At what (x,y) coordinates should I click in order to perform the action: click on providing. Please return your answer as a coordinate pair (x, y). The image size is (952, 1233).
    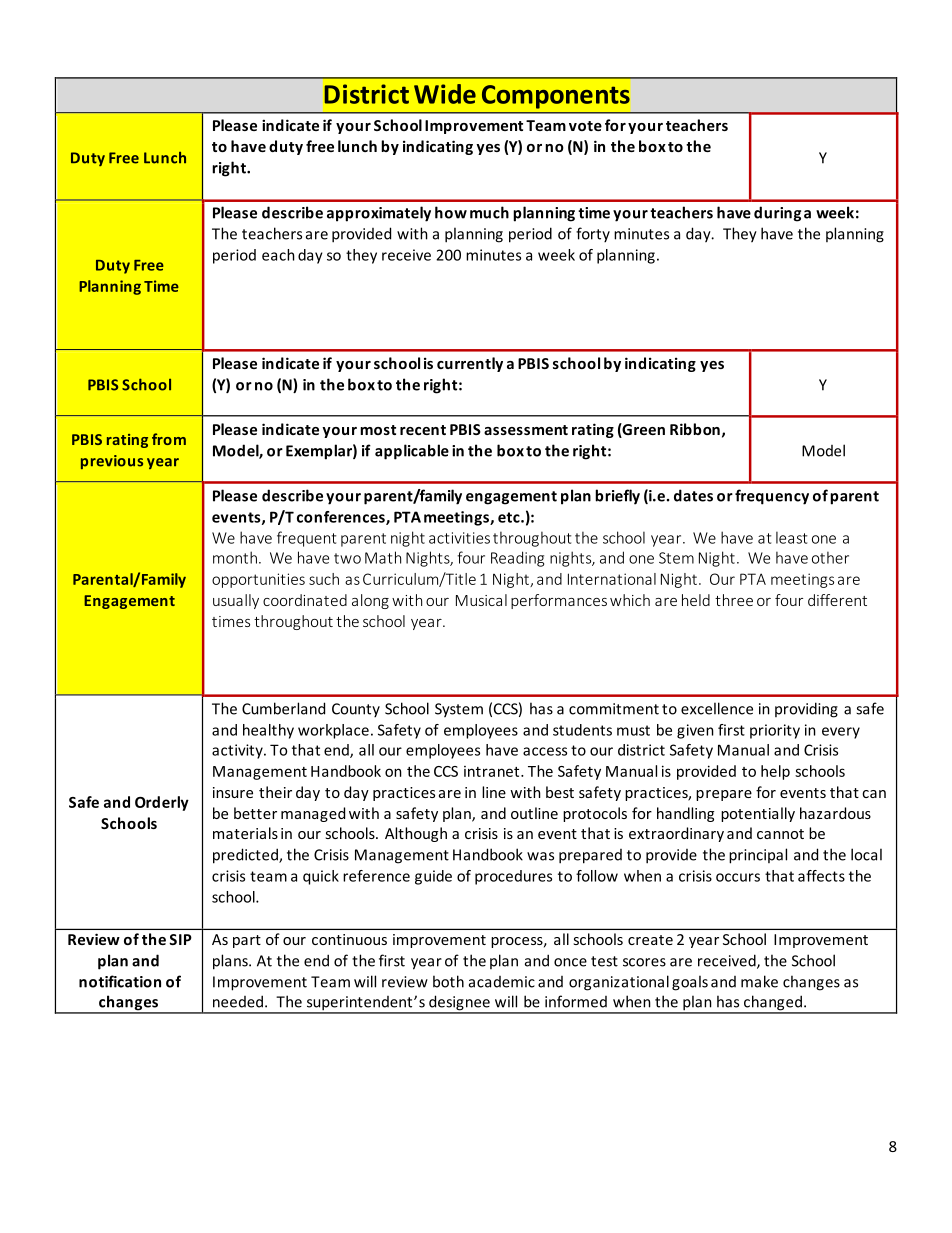
    Looking at the image, I should click on (806, 710).
